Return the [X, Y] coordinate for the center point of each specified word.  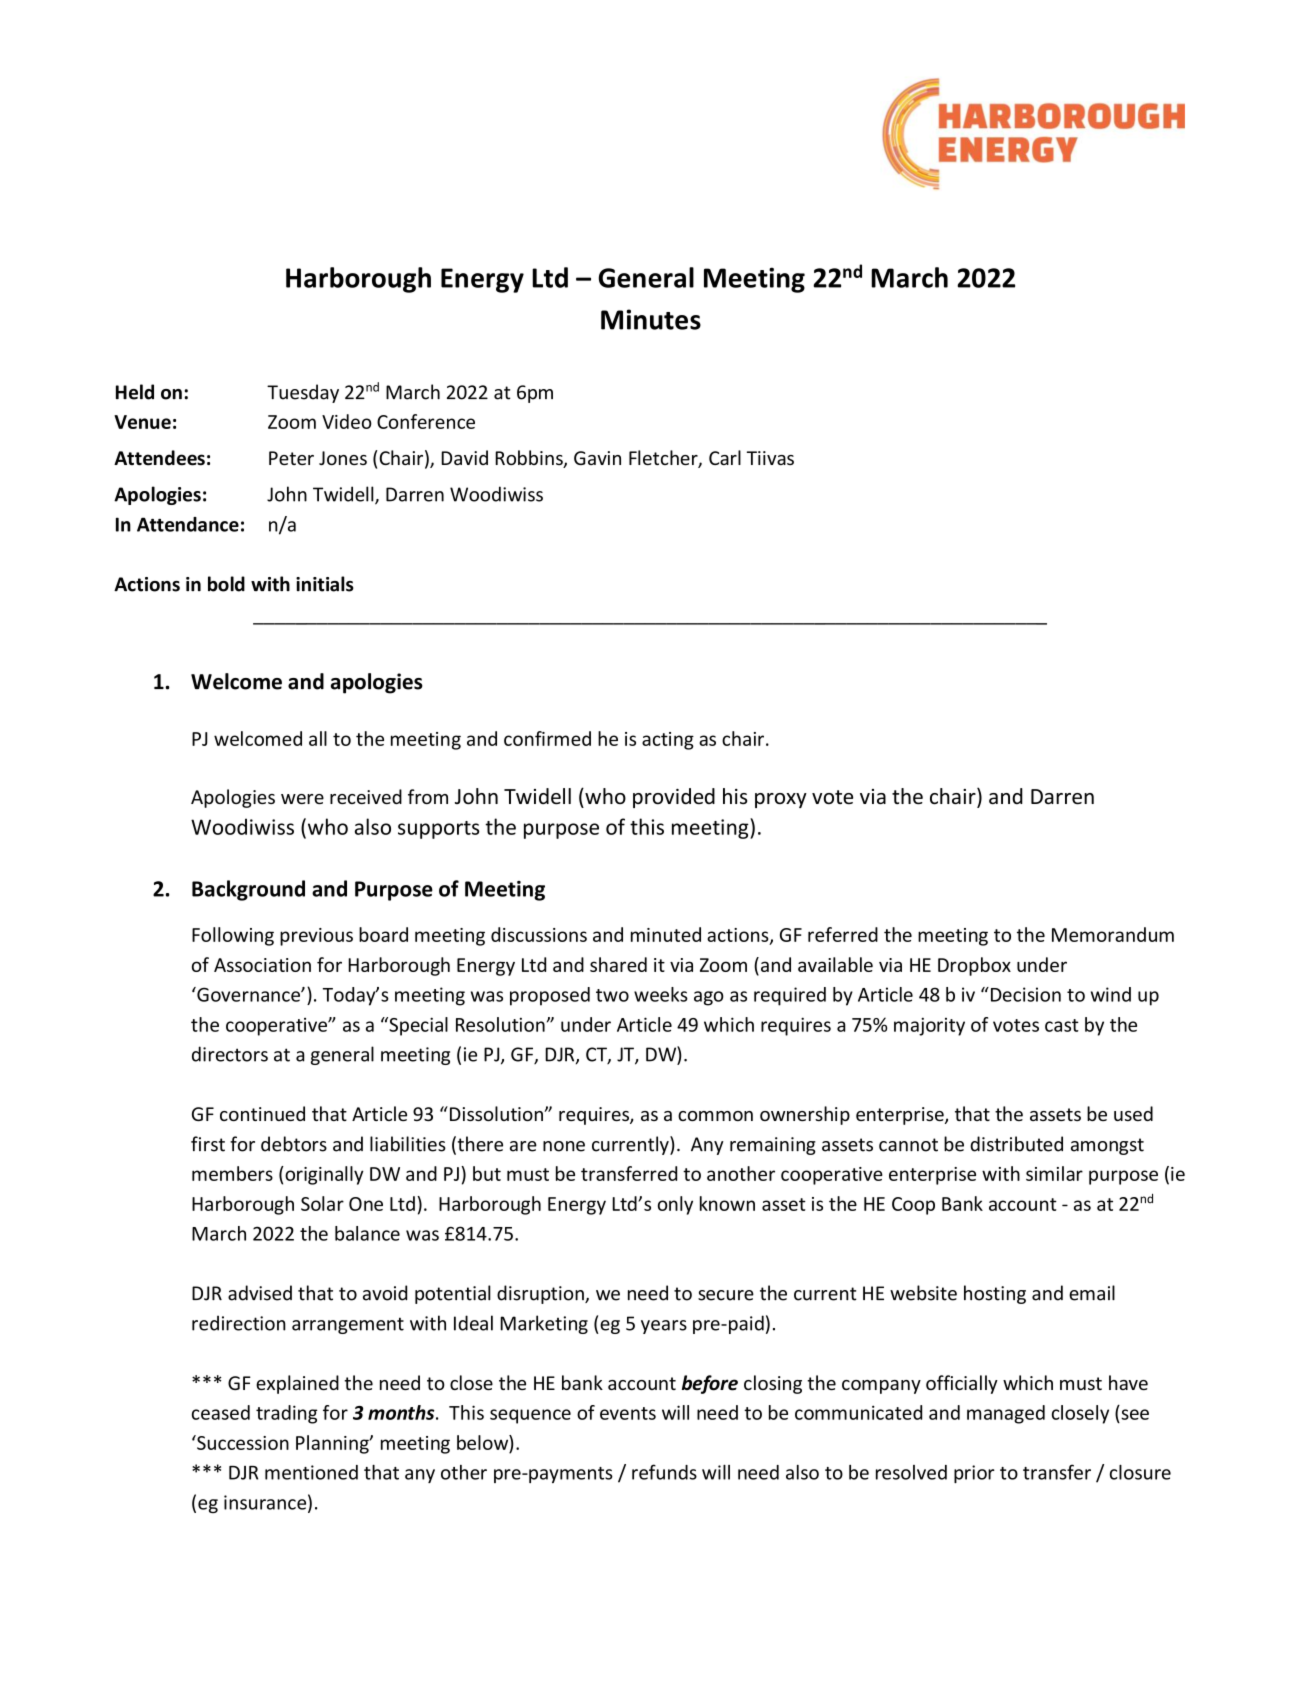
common [715, 1116]
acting [668, 741]
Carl [725, 457]
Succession [242, 1442]
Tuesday [303, 393]
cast [1062, 1025]
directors [230, 1054]
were [302, 799]
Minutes [651, 319]
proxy [781, 800]
